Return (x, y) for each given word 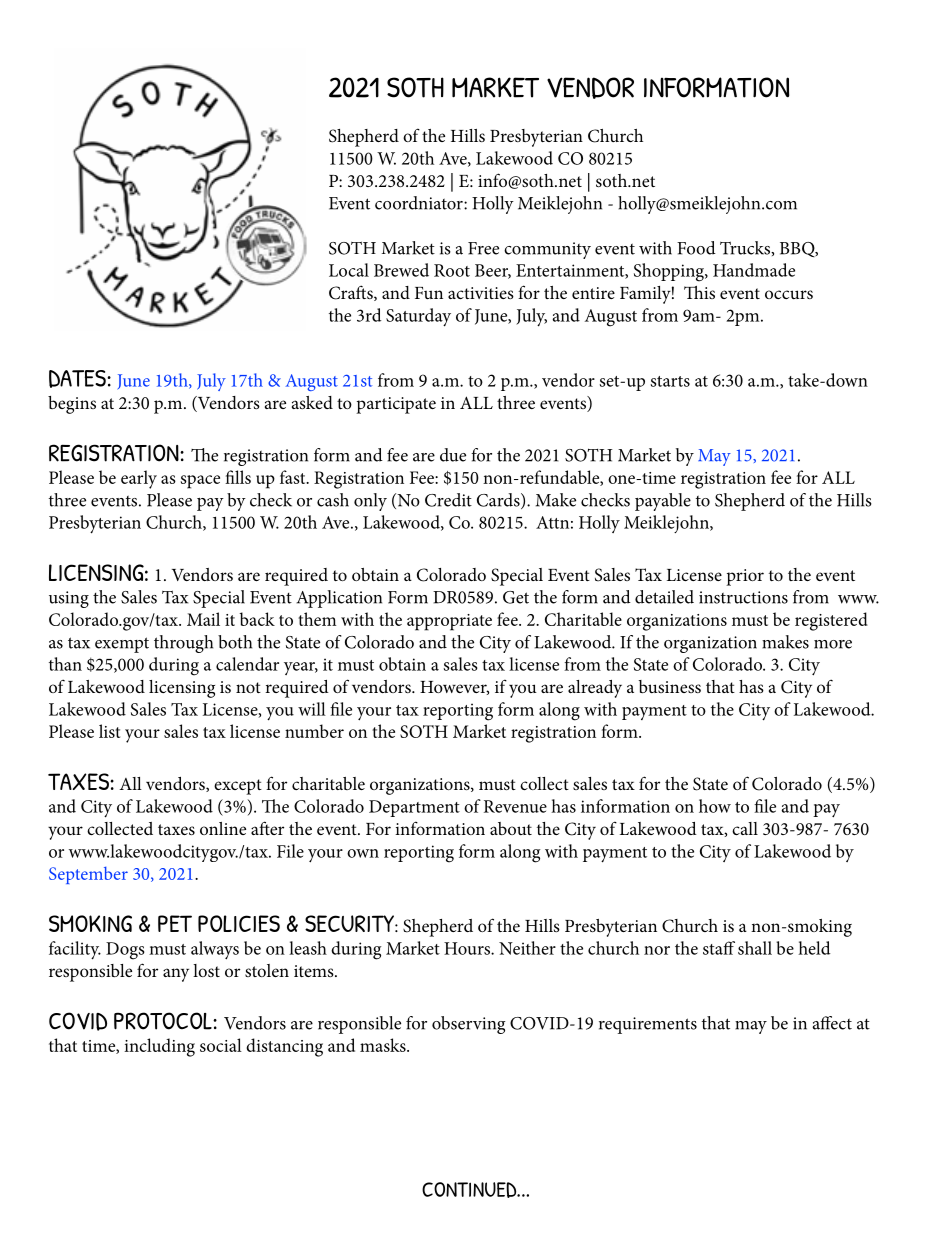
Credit (448, 500)
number (314, 731)
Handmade (754, 270)
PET (175, 923)
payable (663, 502)
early (139, 479)
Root (452, 270)
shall (755, 948)
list (109, 731)
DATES (78, 379)
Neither (527, 948)
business (670, 686)
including (159, 1047)
